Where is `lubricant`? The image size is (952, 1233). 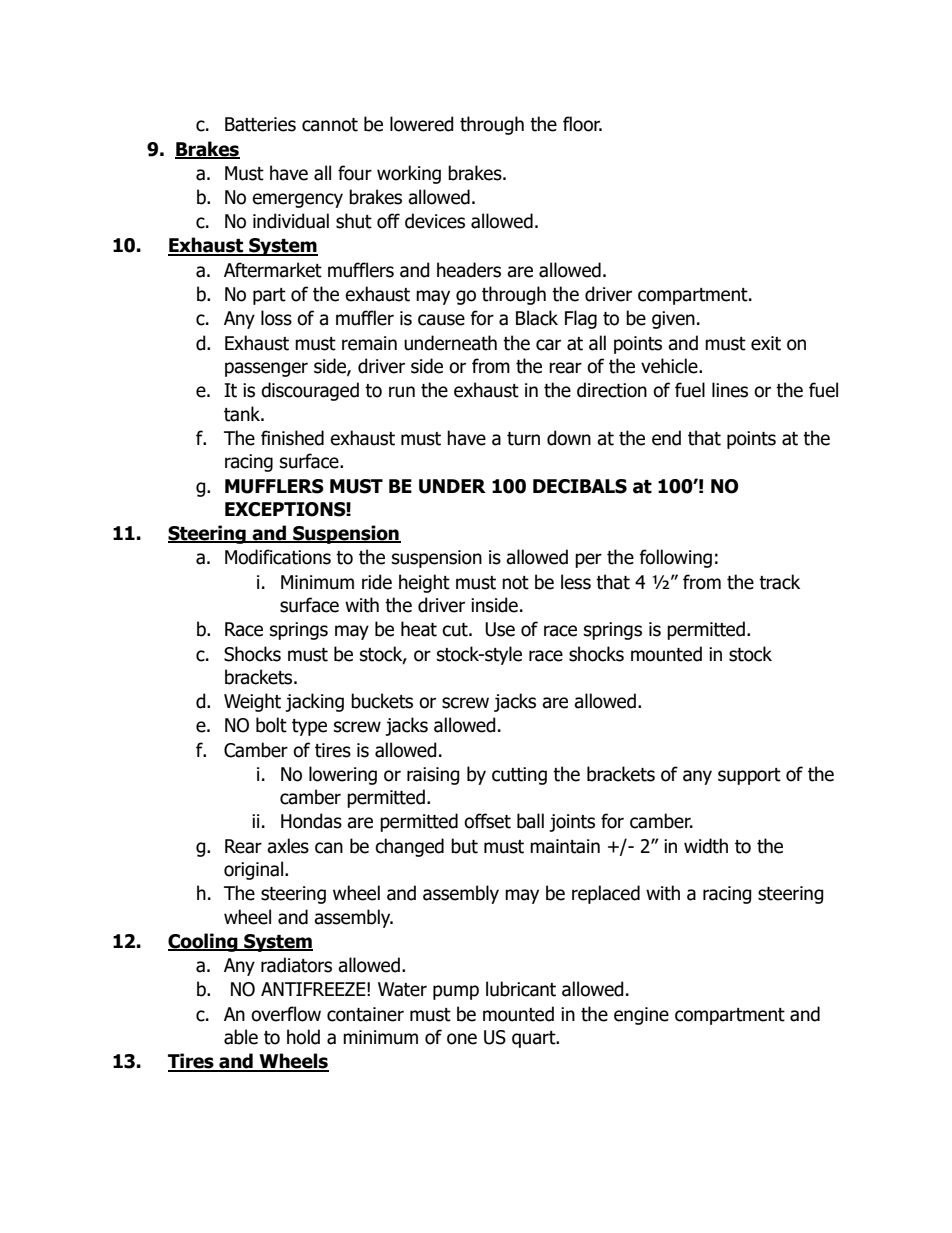 lubricant is located at coordinates (521, 989).
